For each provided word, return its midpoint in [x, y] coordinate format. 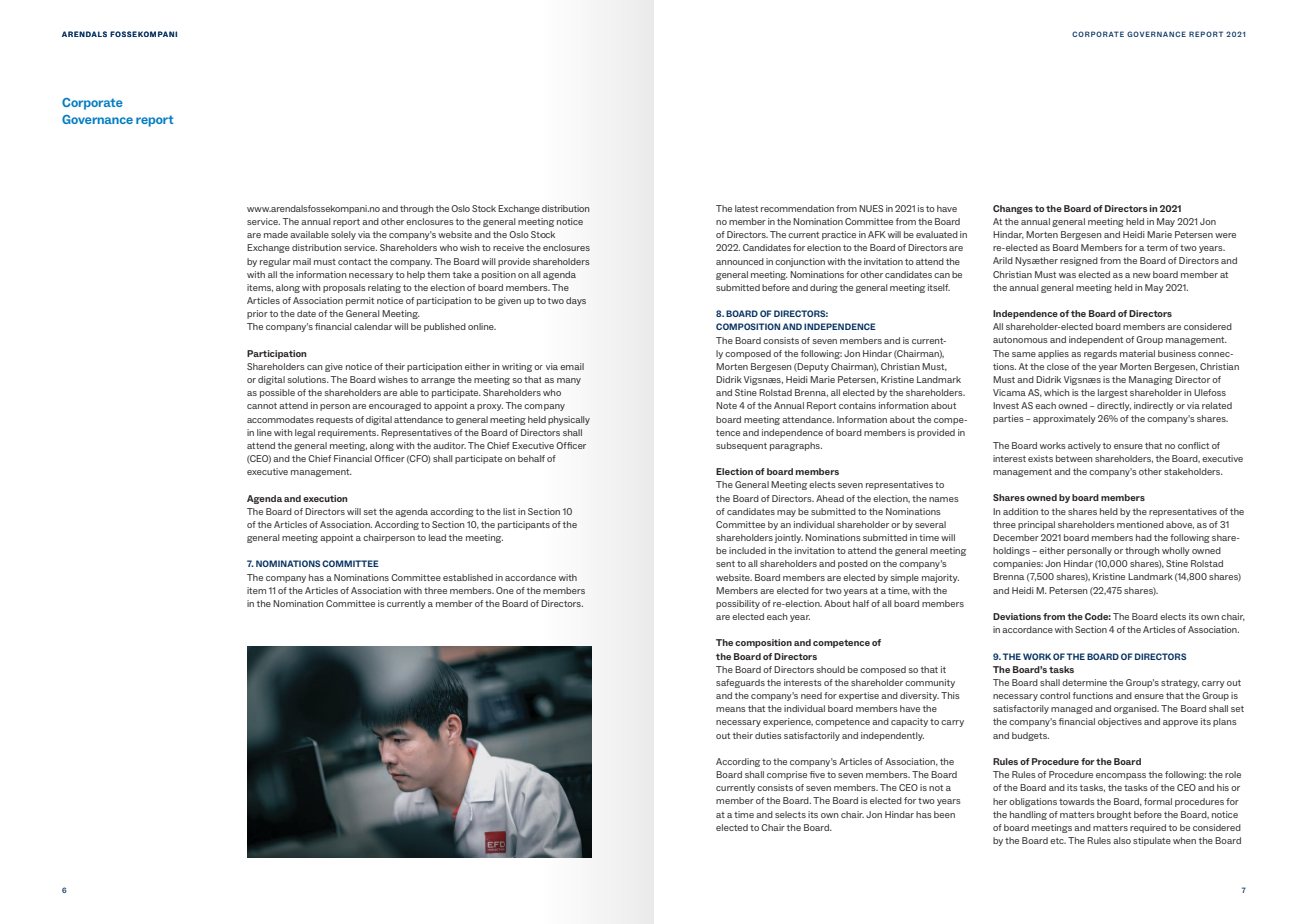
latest [746, 208]
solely [343, 235]
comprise [787, 775]
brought [1114, 815]
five [817, 774]
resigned [1079, 261]
